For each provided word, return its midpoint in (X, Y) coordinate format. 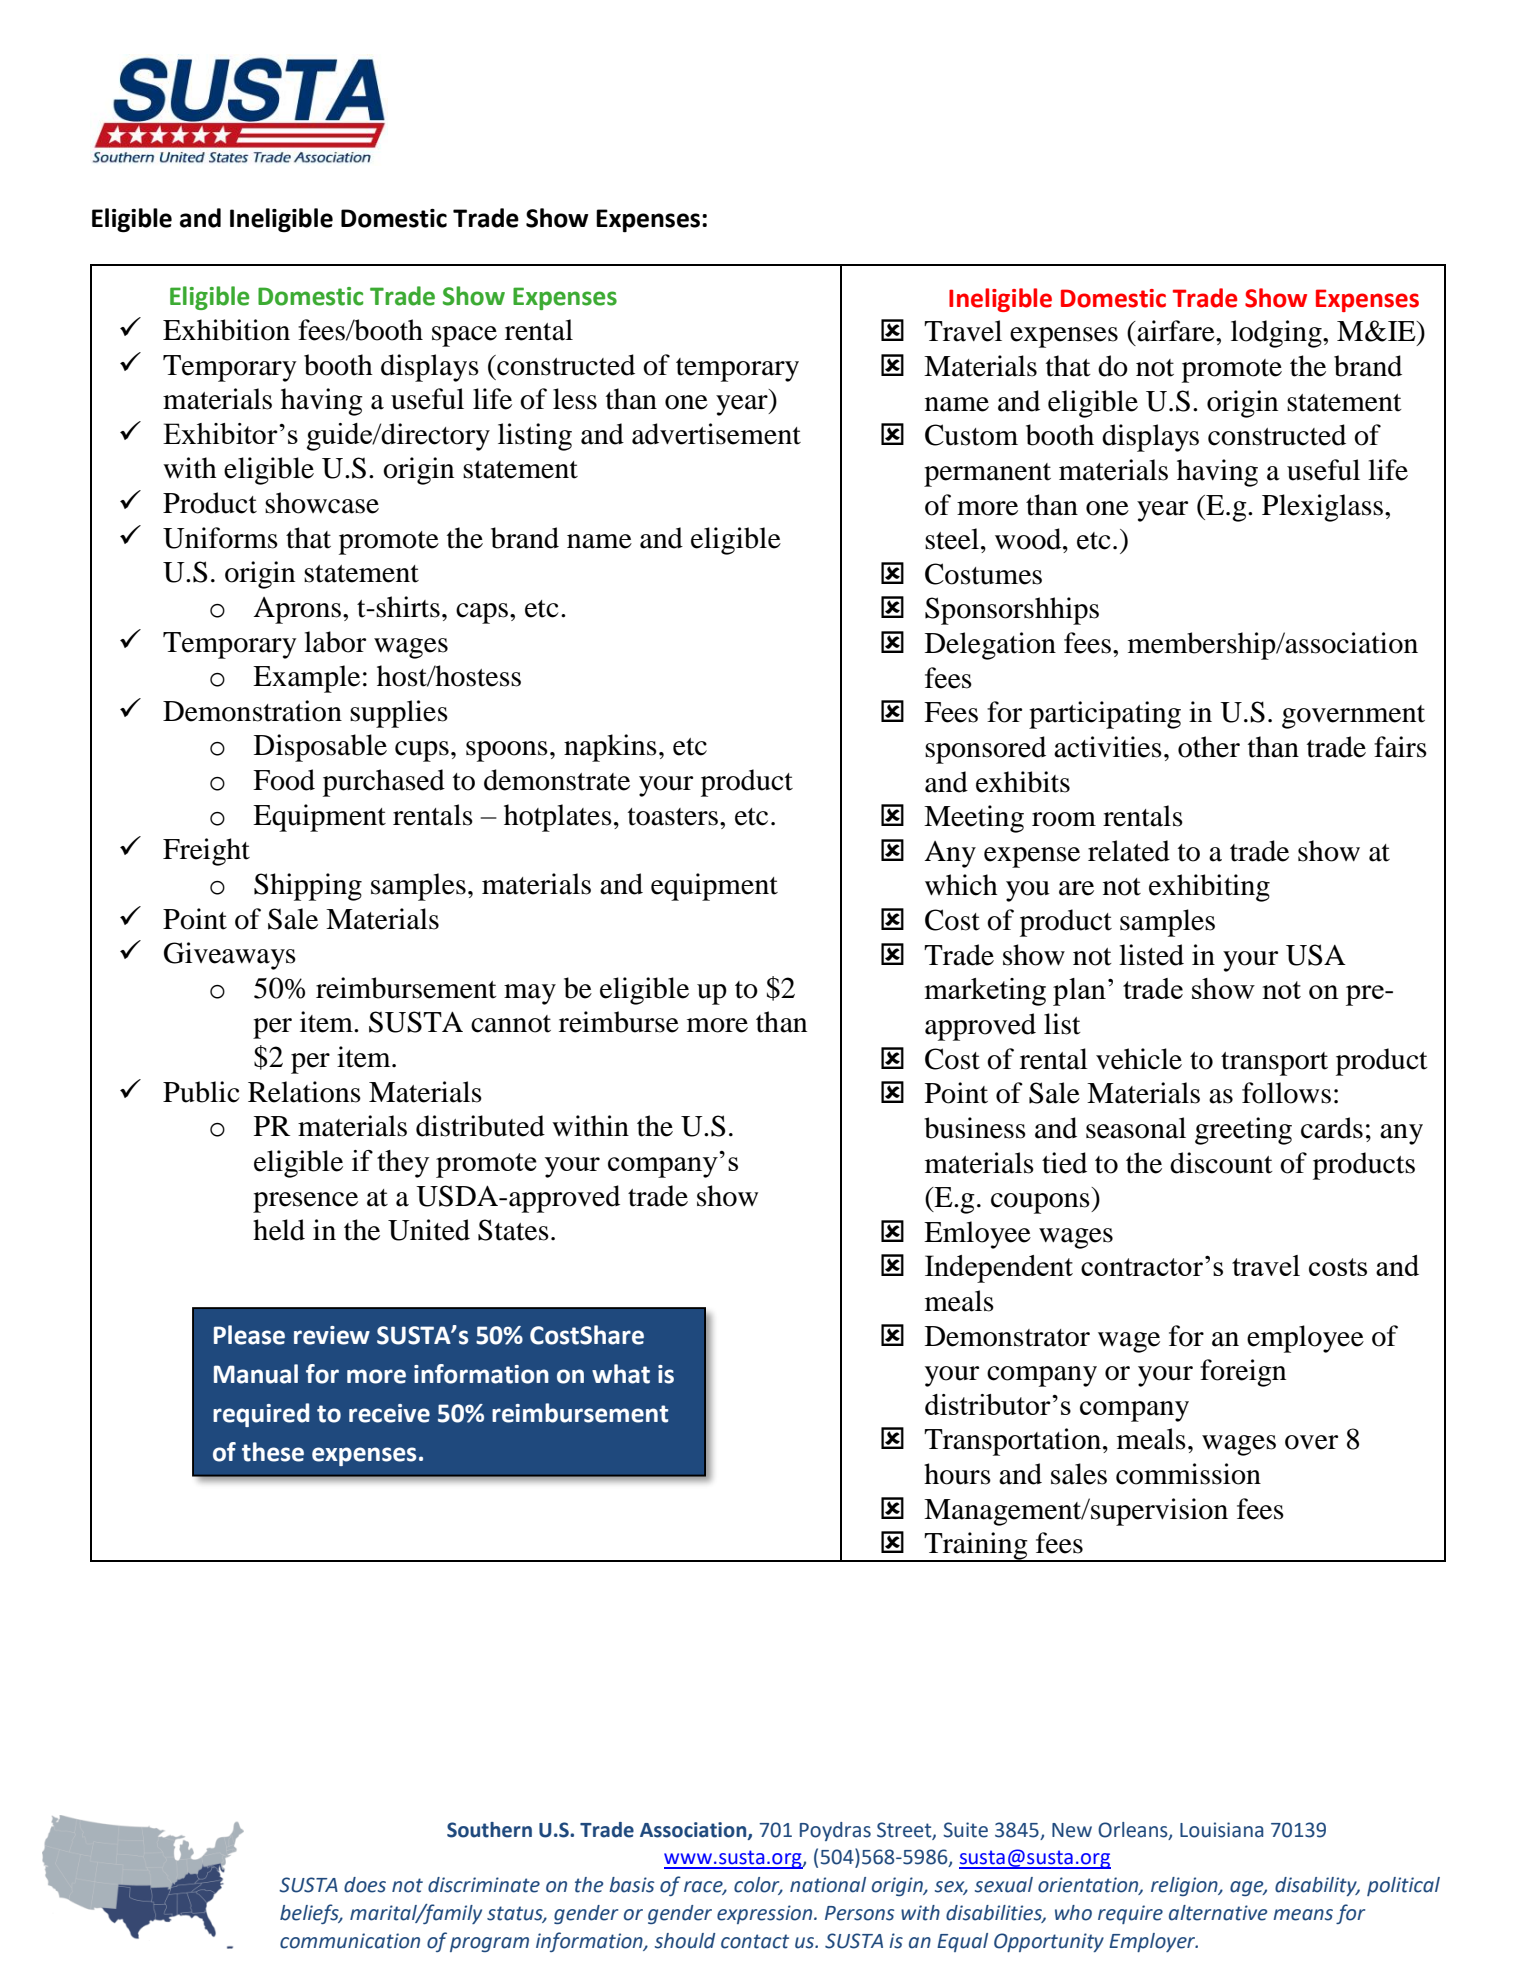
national (828, 1885)
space (464, 336)
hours (957, 1474)
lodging (1277, 334)
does (365, 1885)
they (403, 1164)
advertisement (716, 434)
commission (1188, 1474)
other (1209, 747)
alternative (1218, 1913)
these (273, 1452)
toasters (674, 817)
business (975, 1128)
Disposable (320, 748)
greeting (1243, 1131)
